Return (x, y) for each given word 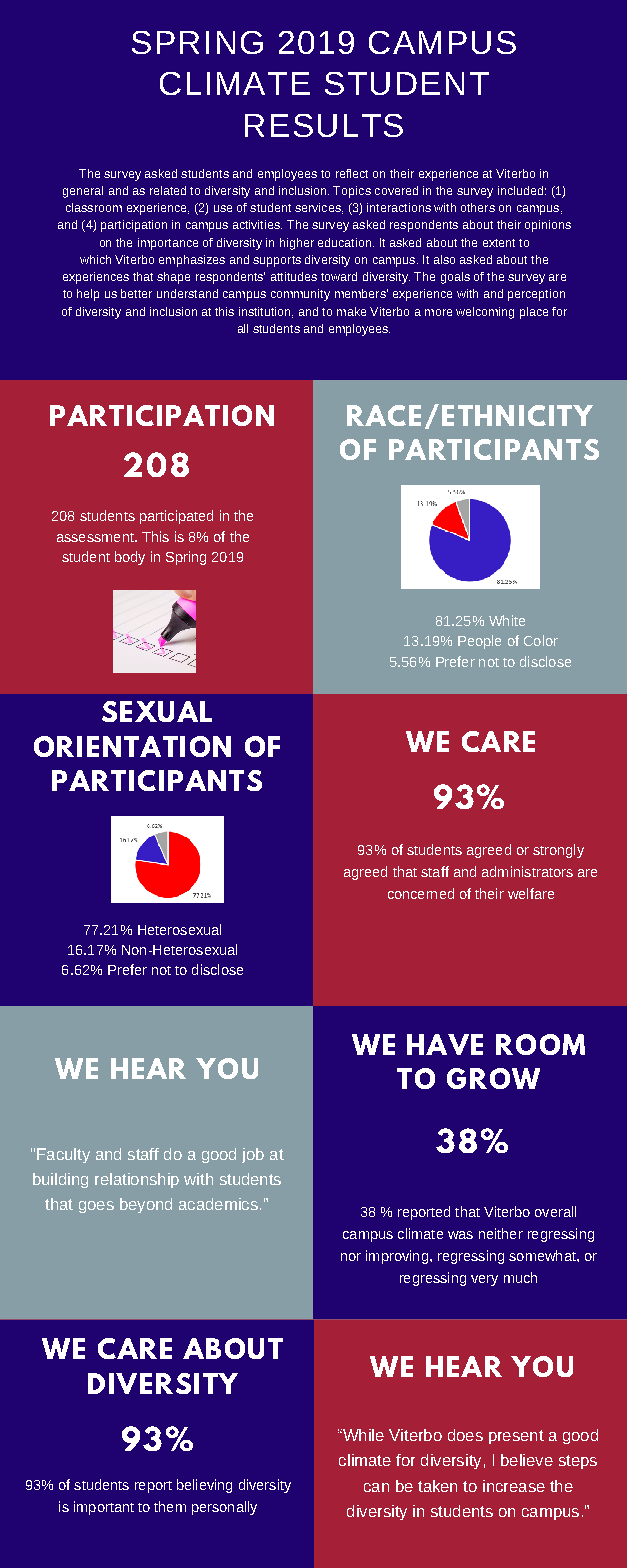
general (83, 192)
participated (176, 517)
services (319, 208)
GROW (493, 1078)
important (104, 1508)
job (253, 1155)
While (362, 1435)
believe (527, 1460)
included (520, 190)
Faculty (63, 1155)
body (130, 558)
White (507, 620)
